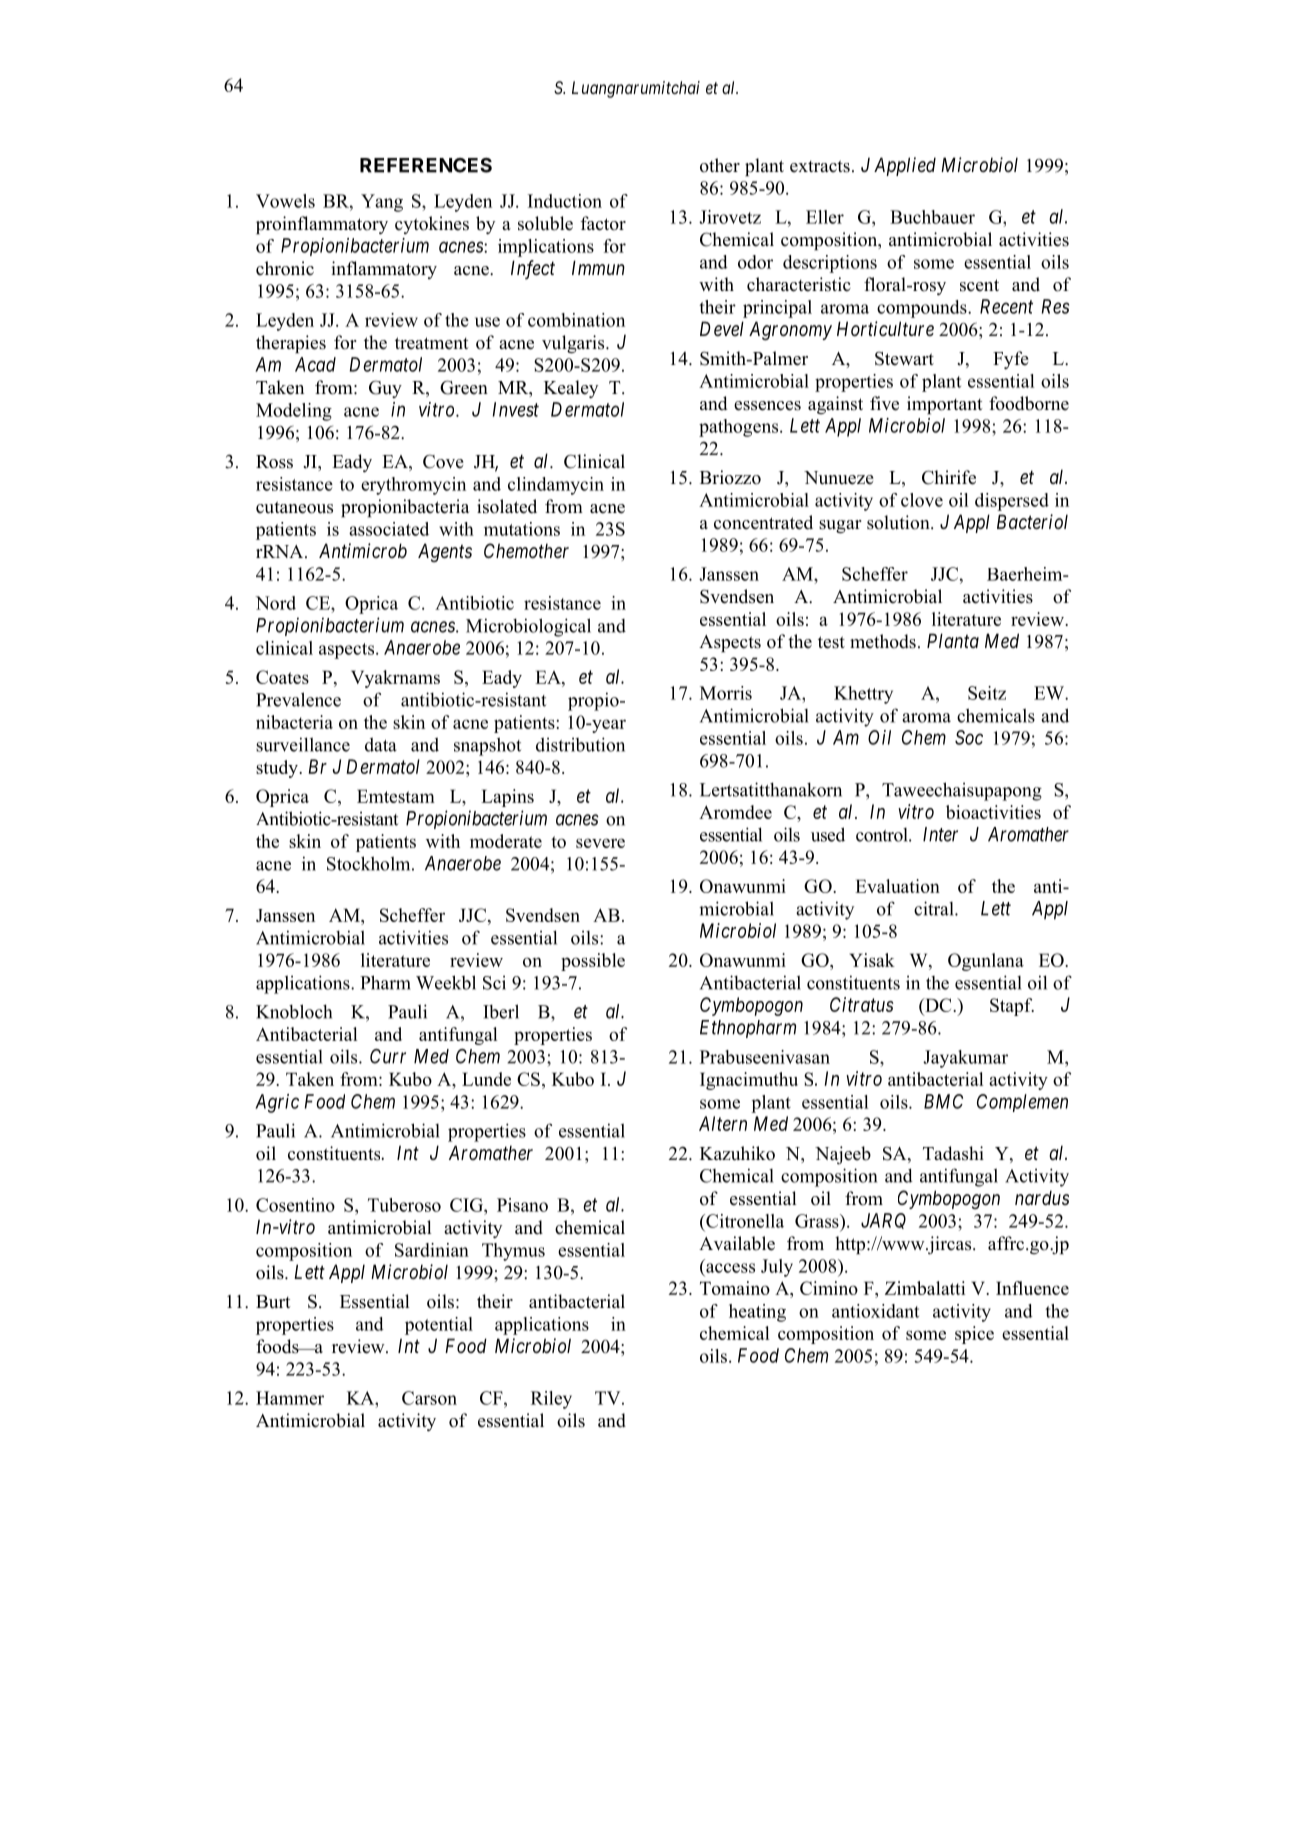  I want to click on Yang, so click(382, 203).
